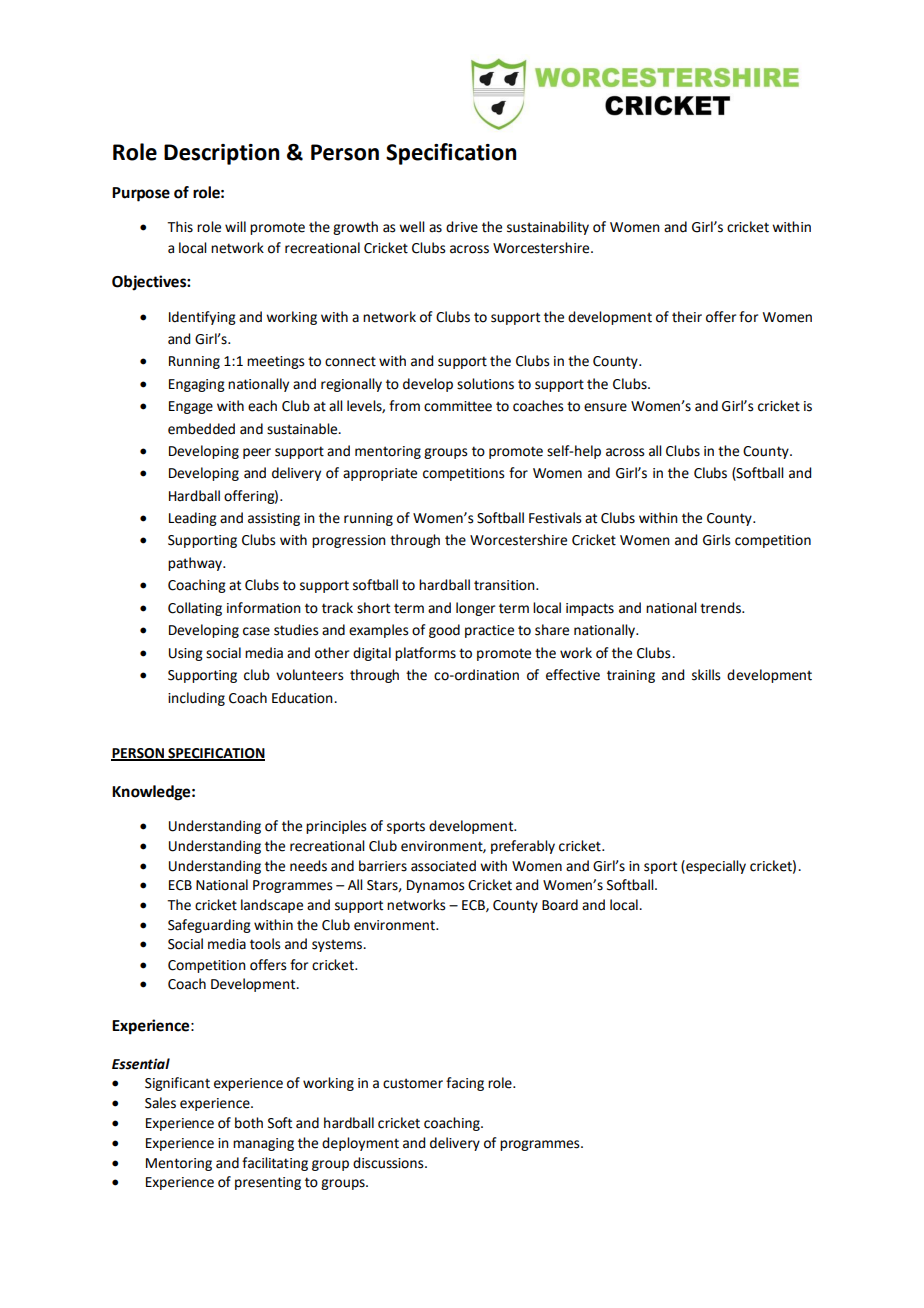  Describe the element at coordinates (221, 154) in the document. I see `Description` at that location.
